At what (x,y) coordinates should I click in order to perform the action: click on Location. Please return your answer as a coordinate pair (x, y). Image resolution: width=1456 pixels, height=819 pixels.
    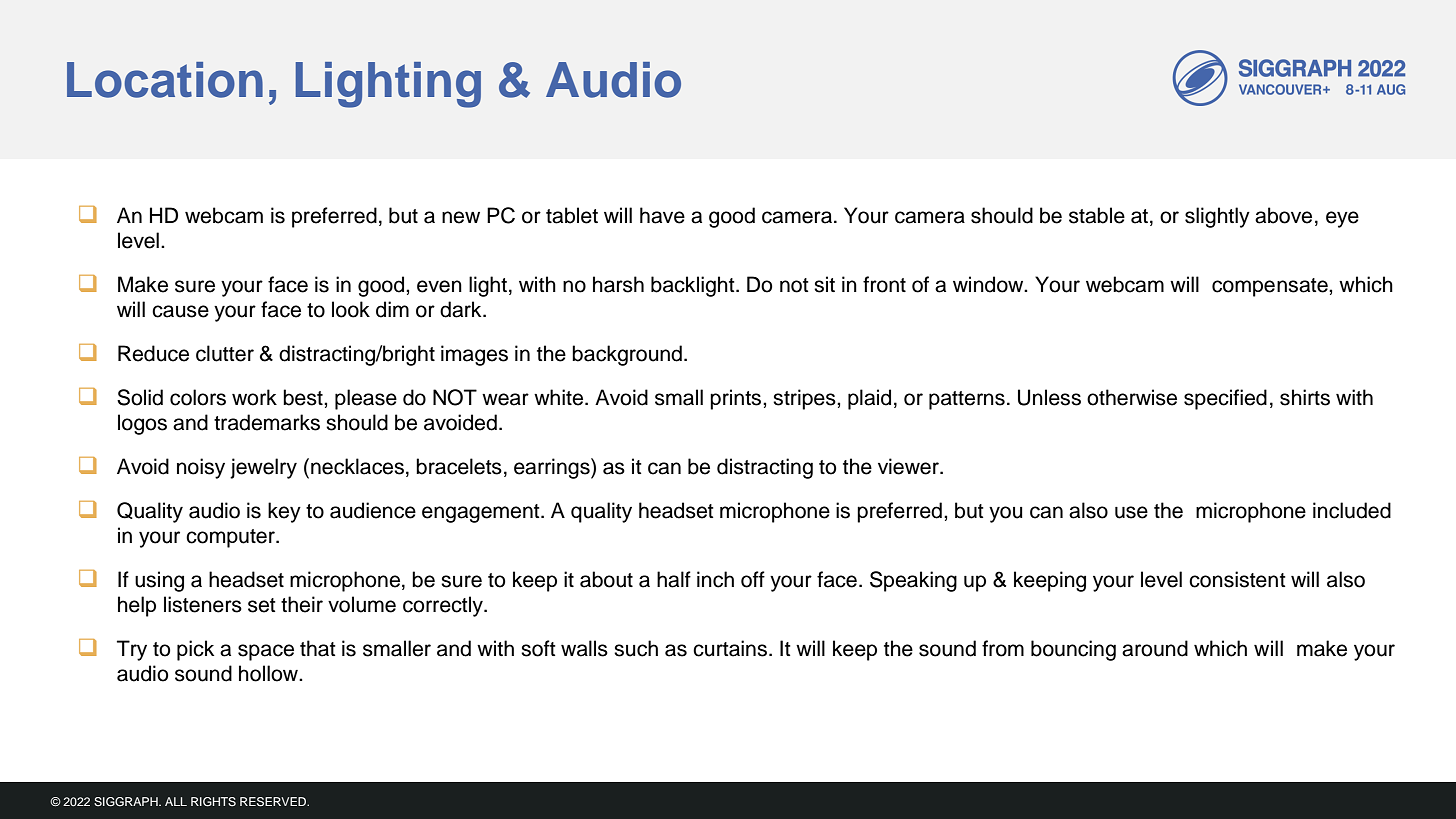
    Looking at the image, I should click on (165, 80).
